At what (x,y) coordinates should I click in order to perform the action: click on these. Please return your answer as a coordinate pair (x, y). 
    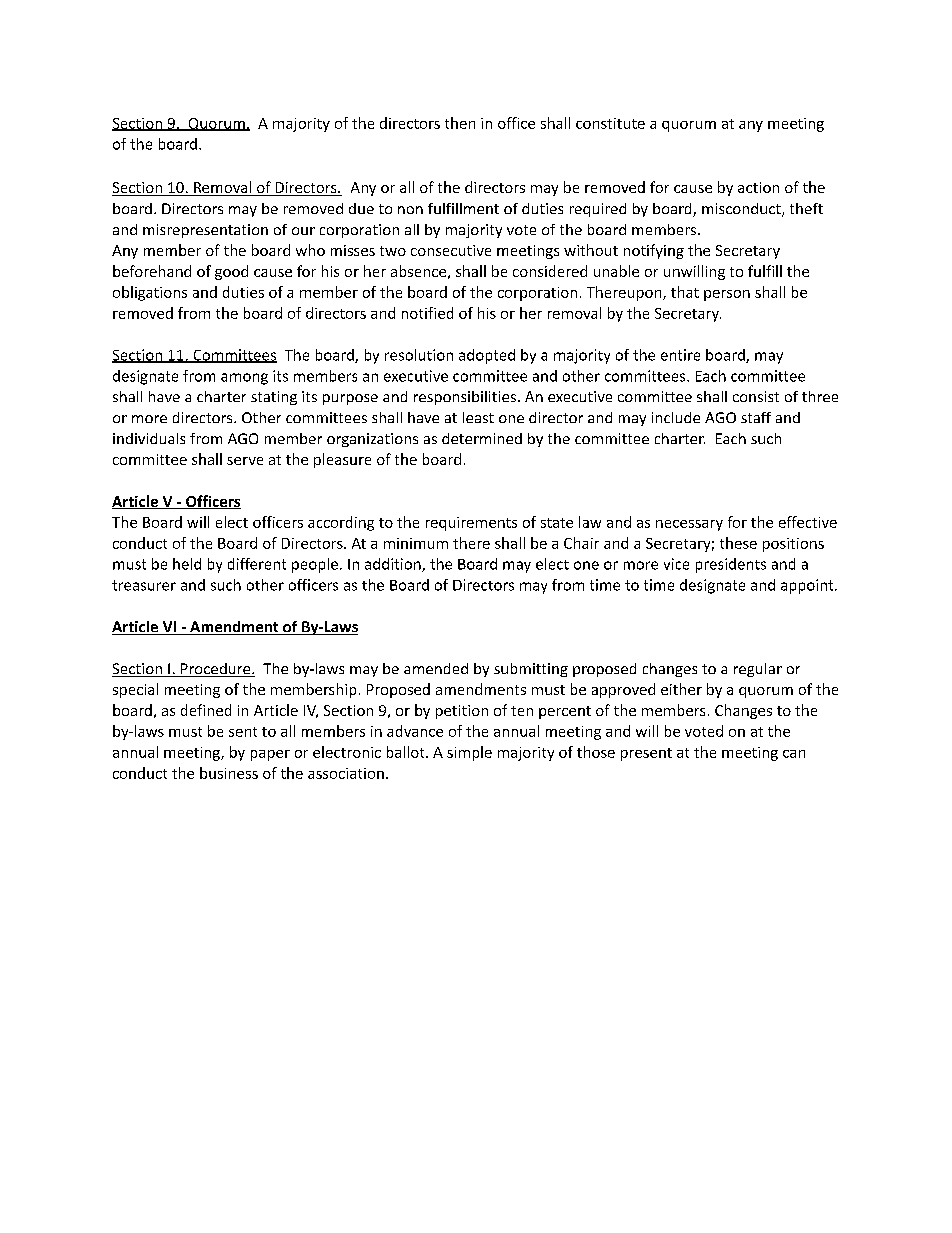
    Looking at the image, I should click on (738, 543).
